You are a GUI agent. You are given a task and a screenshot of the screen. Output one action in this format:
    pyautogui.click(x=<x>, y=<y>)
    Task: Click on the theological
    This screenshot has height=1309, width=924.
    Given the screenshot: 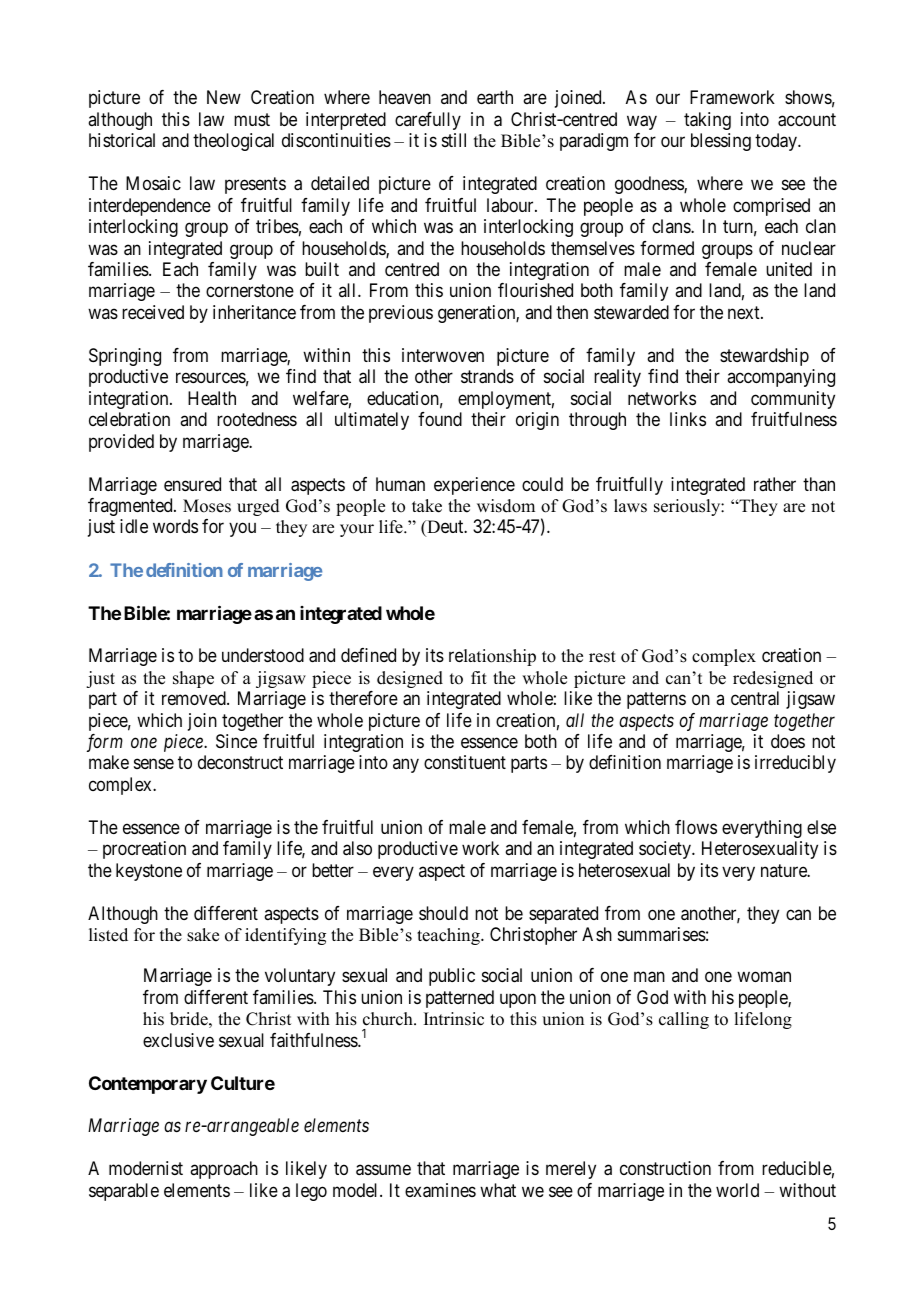 What is the action you would take?
    pyautogui.click(x=233, y=142)
